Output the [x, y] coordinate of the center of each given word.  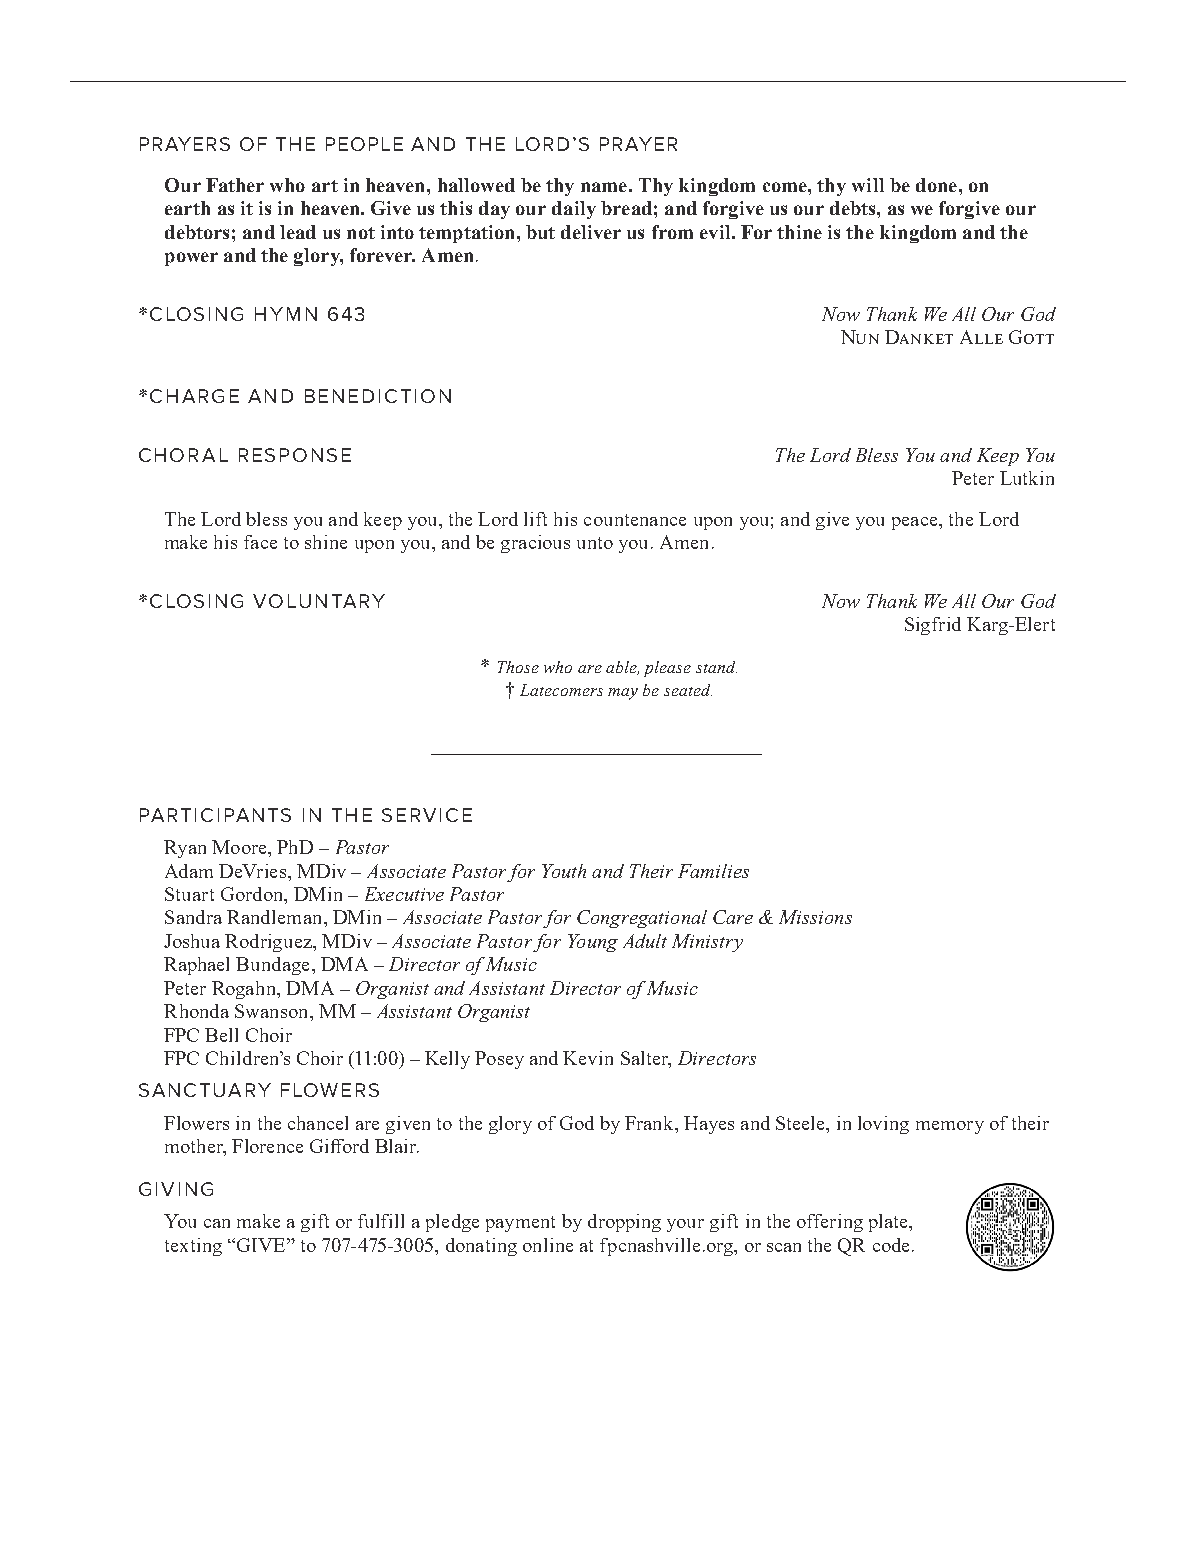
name [604, 187]
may [623, 694]
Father [235, 185]
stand [716, 667]
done [936, 185]
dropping [624, 1223]
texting [193, 1247]
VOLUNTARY [319, 601]
